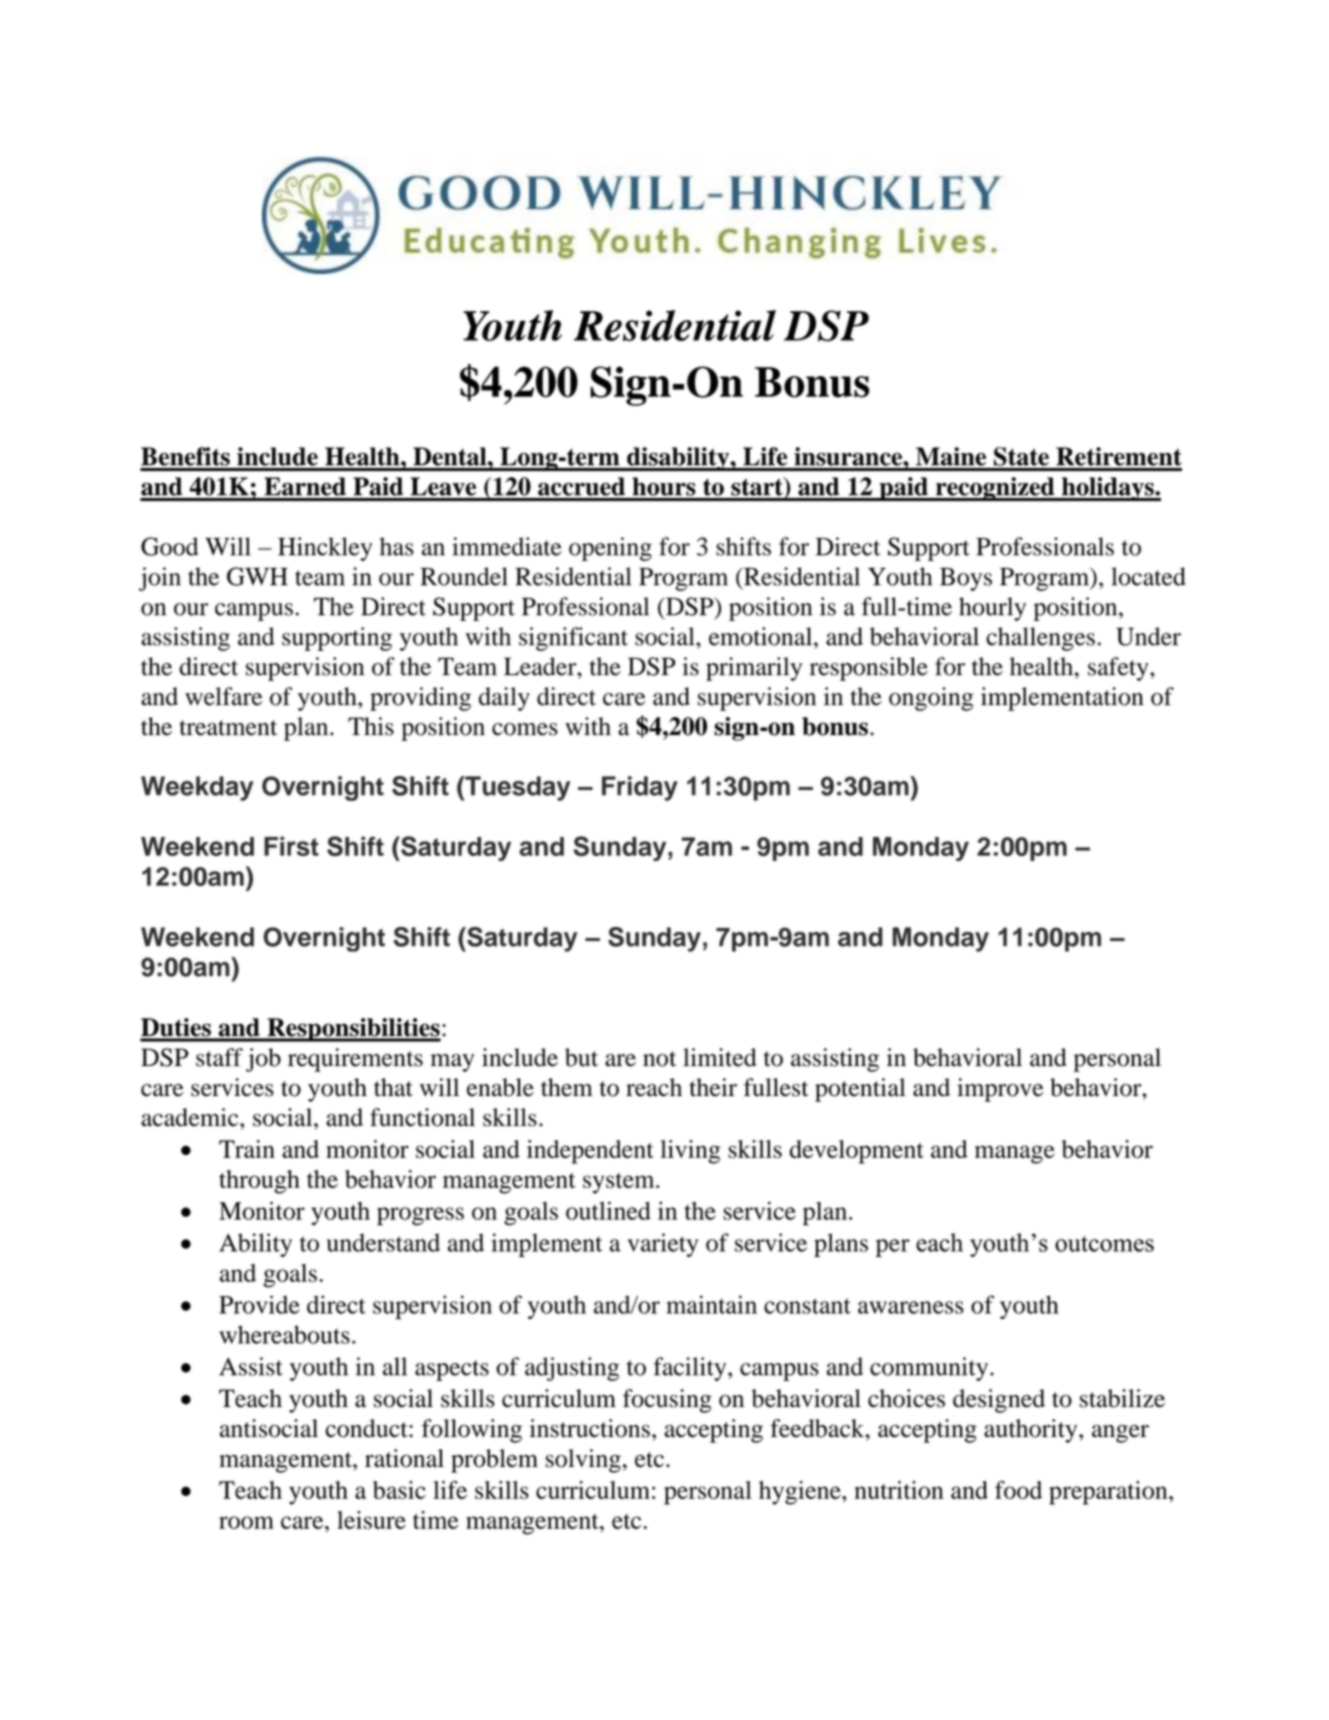 The image size is (1329, 1720). I want to click on treatment, so click(228, 728).
